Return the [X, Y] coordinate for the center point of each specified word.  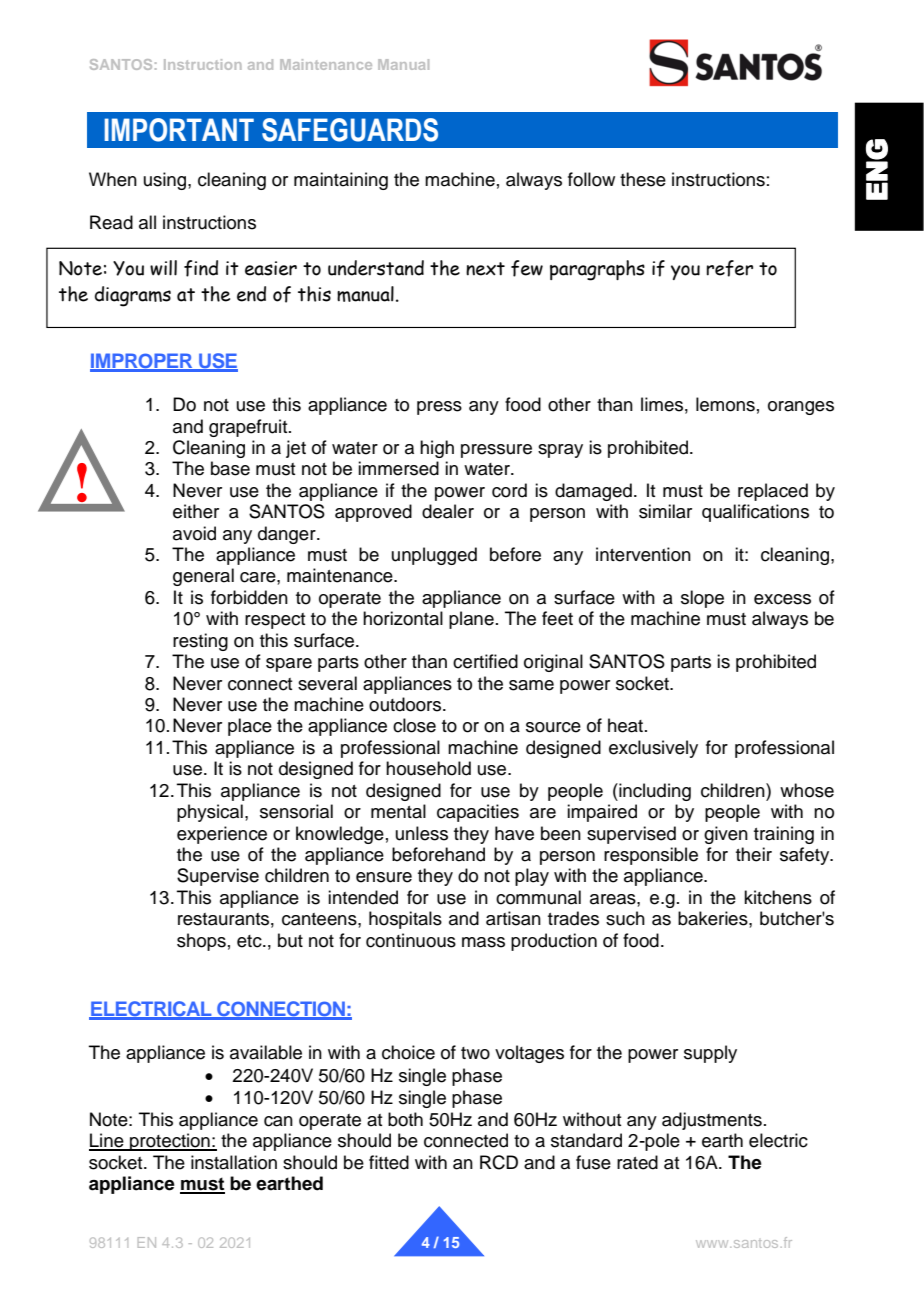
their [754, 854]
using [166, 181]
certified [485, 661]
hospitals [405, 920]
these [643, 179]
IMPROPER [142, 362]
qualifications [755, 513]
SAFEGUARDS [350, 130]
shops [201, 942]
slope [702, 599]
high [437, 449]
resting [200, 642]
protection [170, 1142]
